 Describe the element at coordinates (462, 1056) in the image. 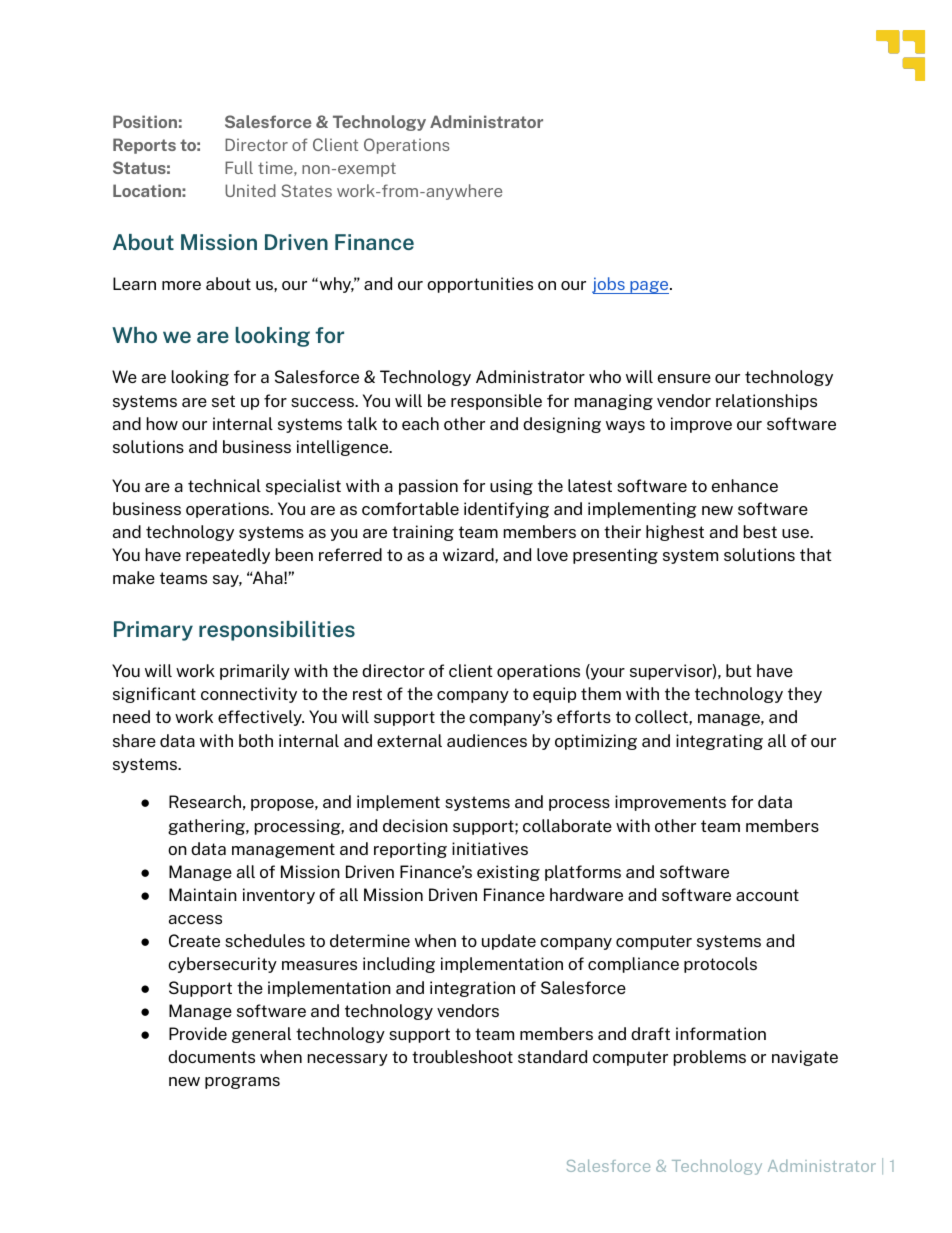

I see `troubleshoot` at that location.
